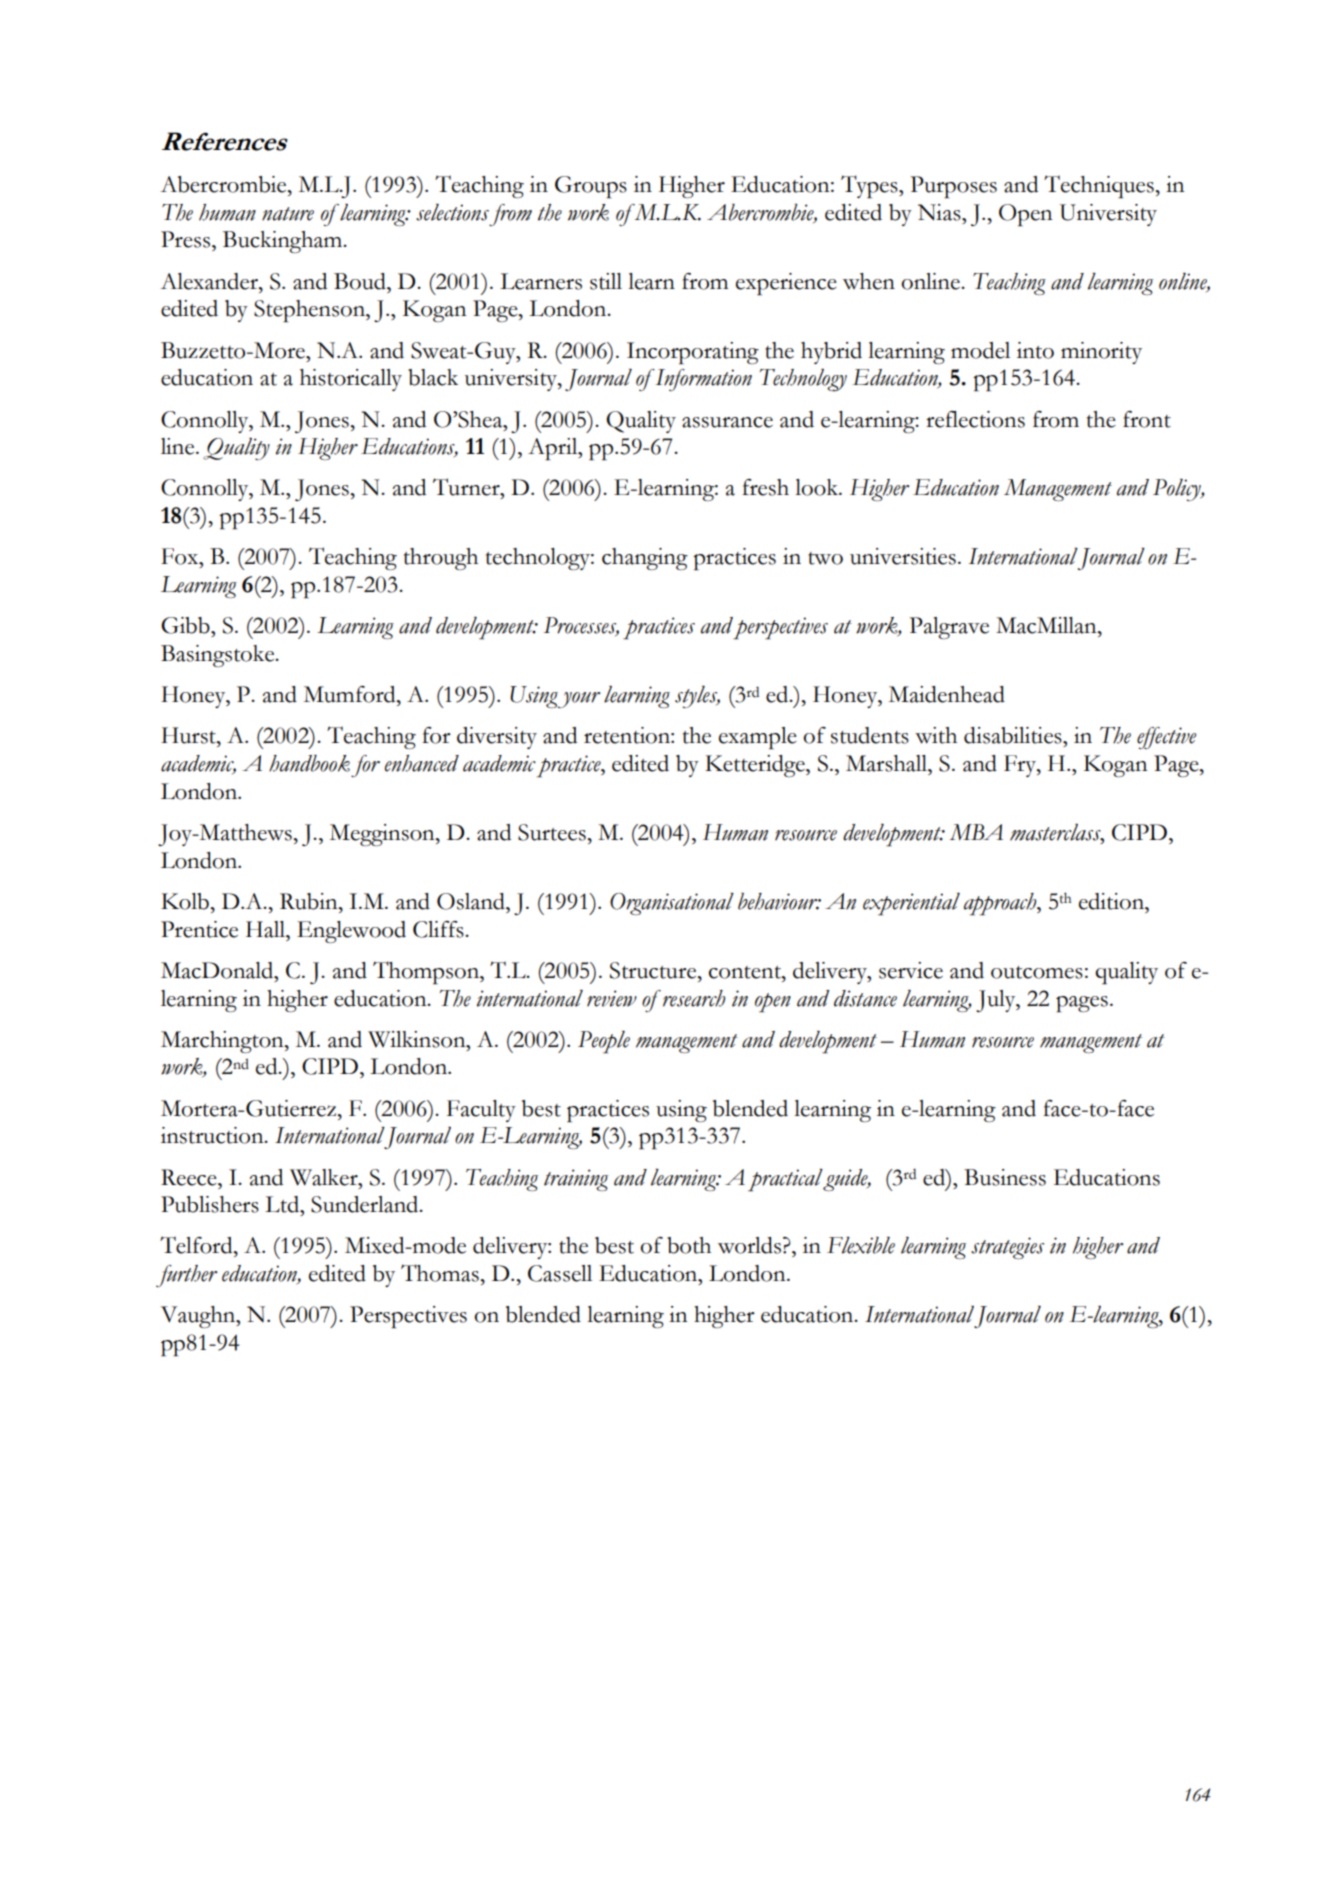  What do you see at coordinates (288, 214) in the document?
I see `nature` at bounding box center [288, 214].
